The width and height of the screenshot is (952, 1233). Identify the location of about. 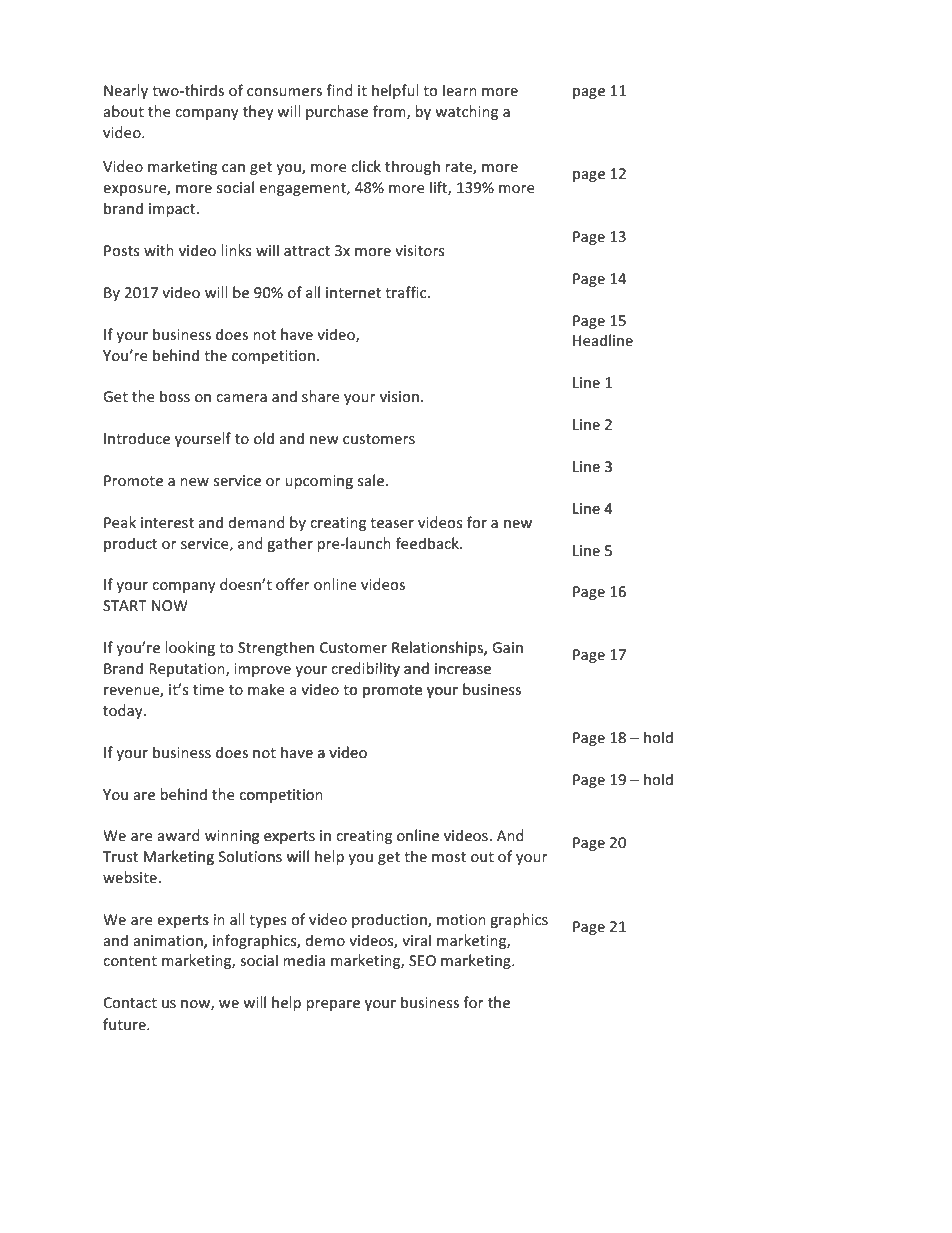
(123, 111).
